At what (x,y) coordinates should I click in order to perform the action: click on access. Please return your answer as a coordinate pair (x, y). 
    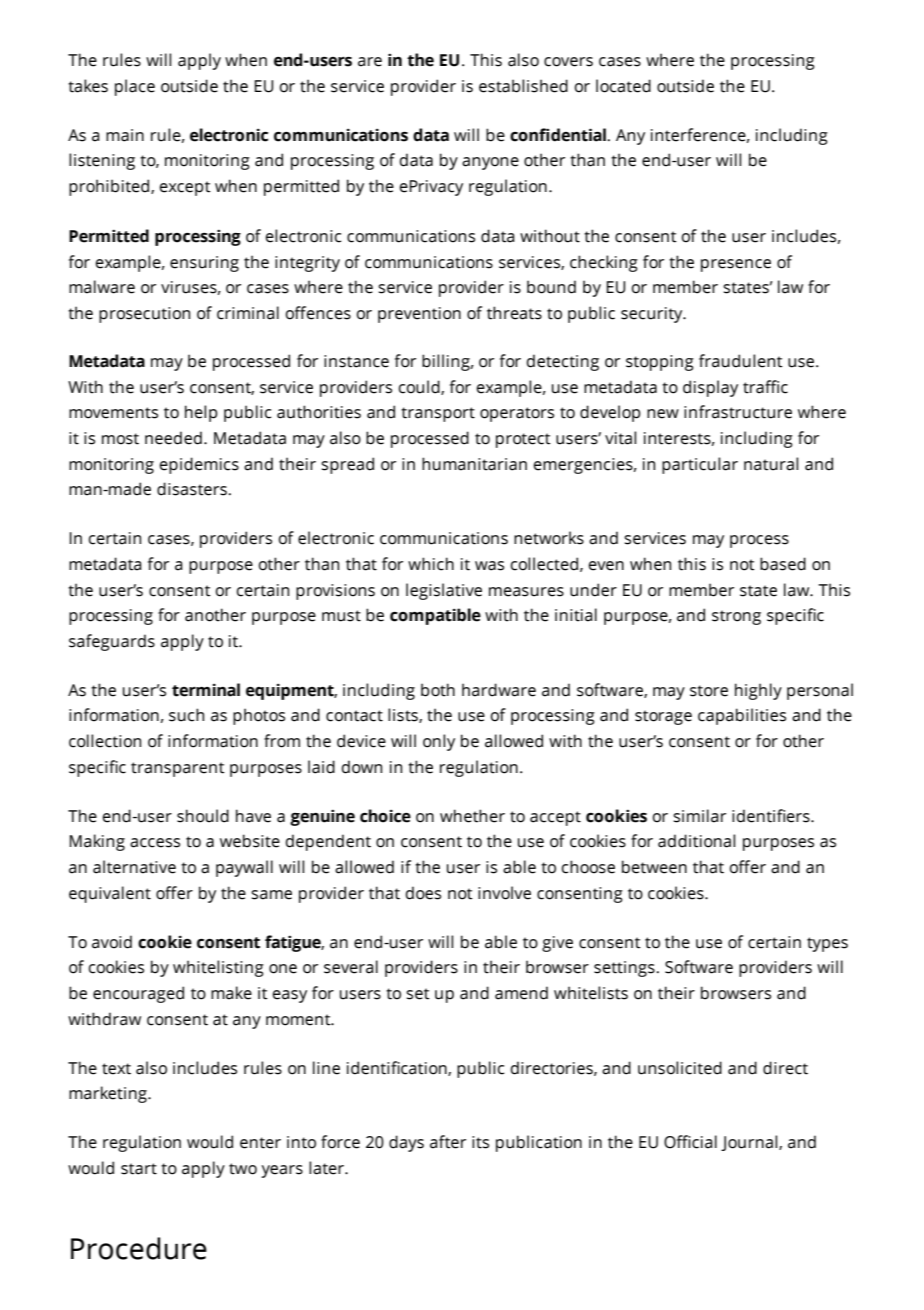
    Looking at the image, I should click on (155, 843).
